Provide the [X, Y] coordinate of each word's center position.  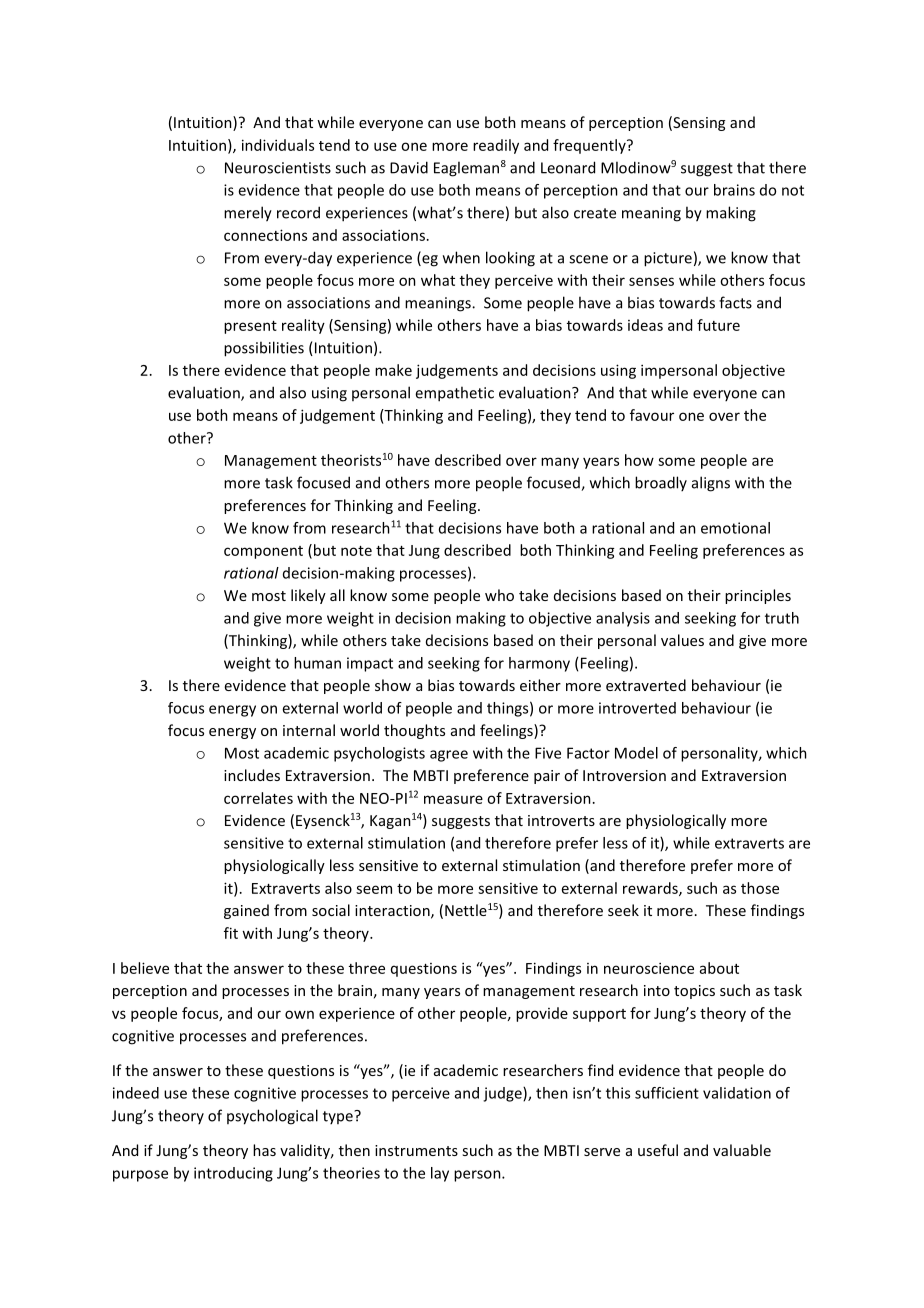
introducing [233, 1174]
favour [652, 415]
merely [248, 214]
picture [668, 259]
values [682, 640]
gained [246, 911]
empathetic [454, 394]
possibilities [264, 349]
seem [374, 889]
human [317, 663]
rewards [651, 889]
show [393, 685]
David [409, 167]
